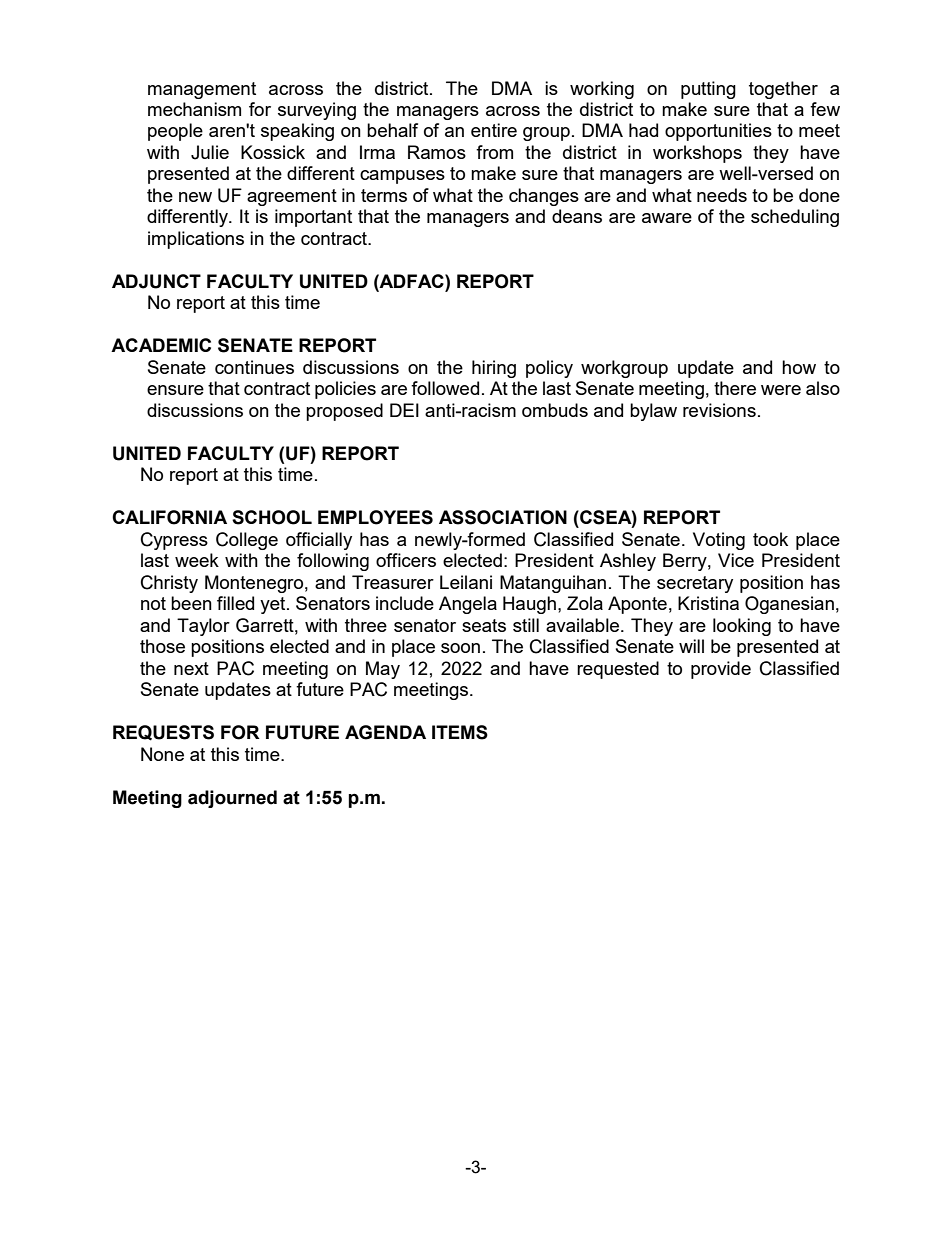  Describe the element at coordinates (494, 130) in the document. I see `entire` at that location.
